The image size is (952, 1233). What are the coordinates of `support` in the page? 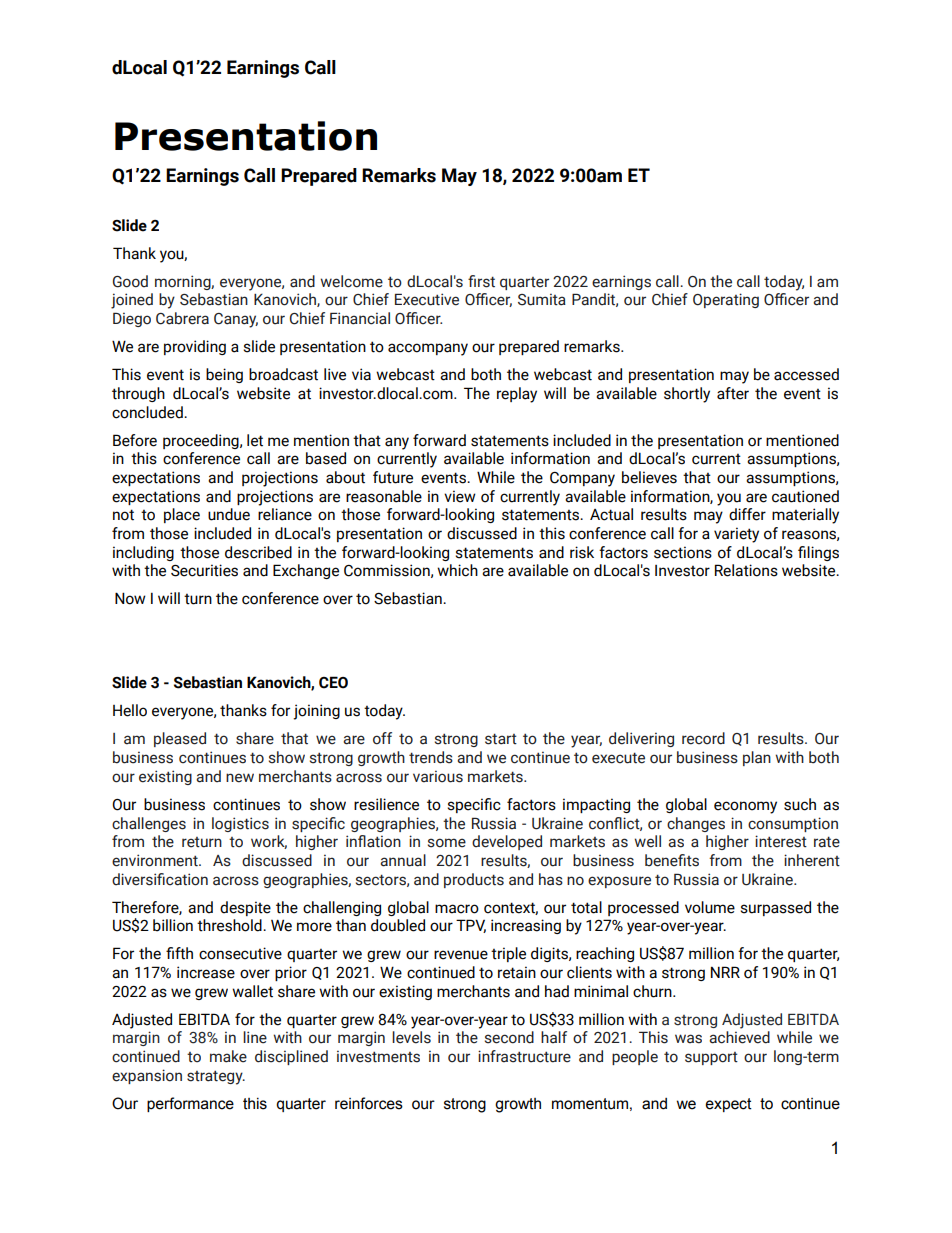 It's located at (711, 1058).
